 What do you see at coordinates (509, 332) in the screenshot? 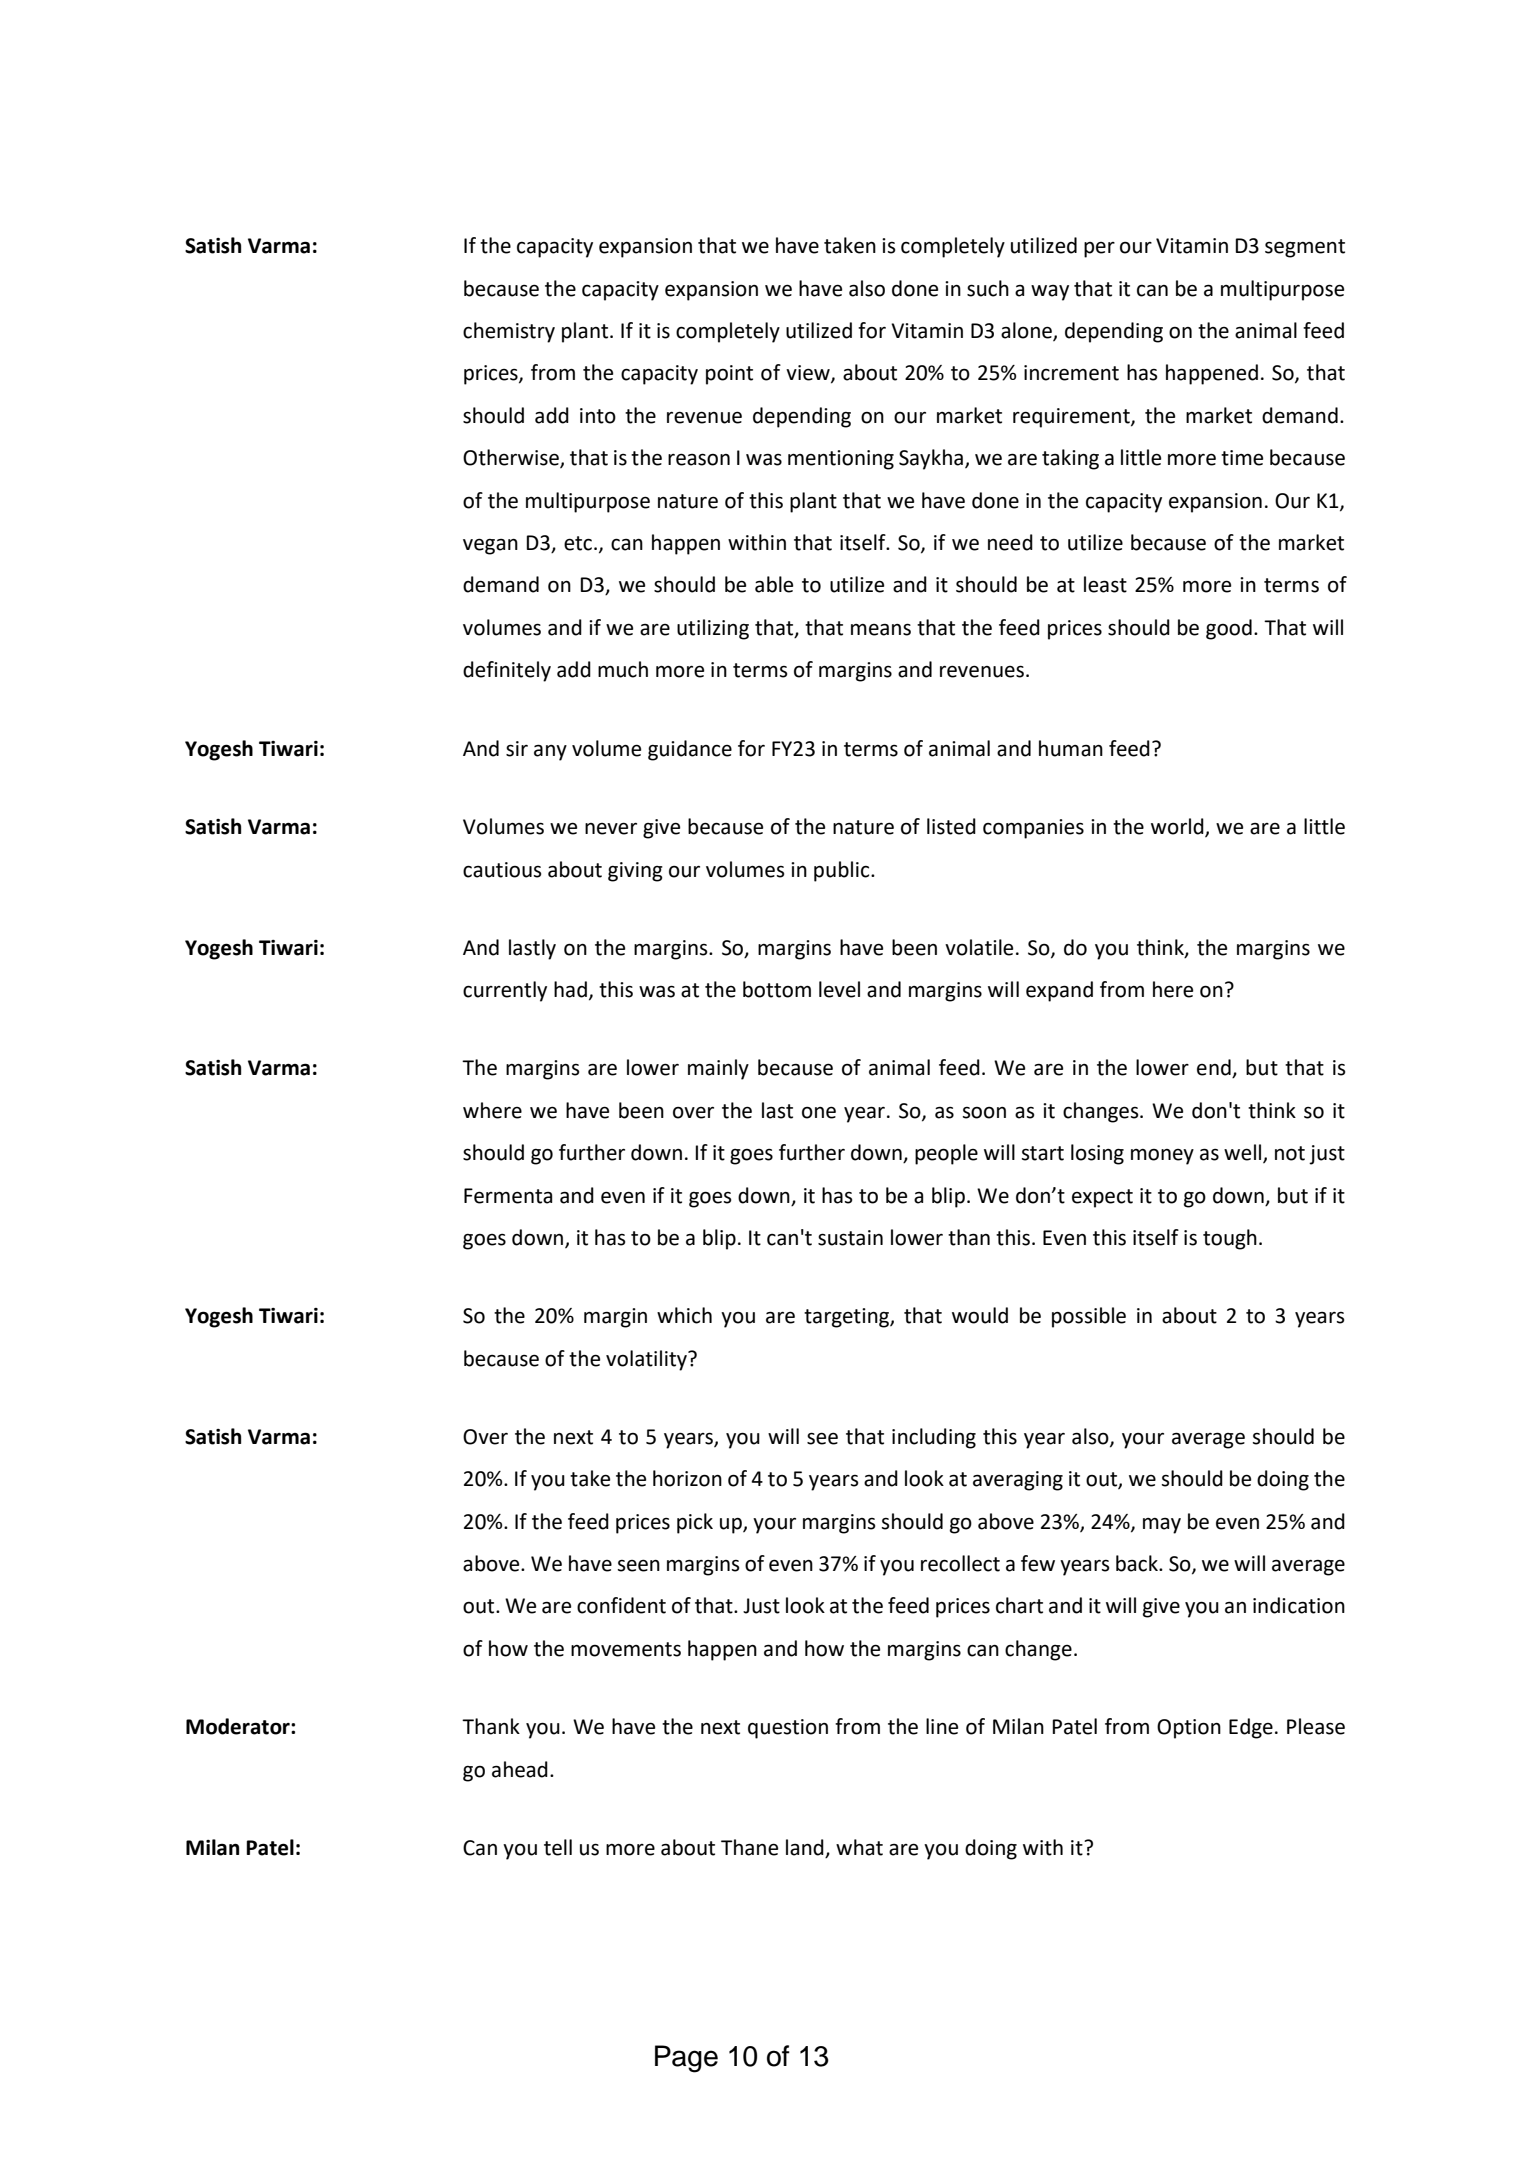
I see `chemistry` at bounding box center [509, 332].
